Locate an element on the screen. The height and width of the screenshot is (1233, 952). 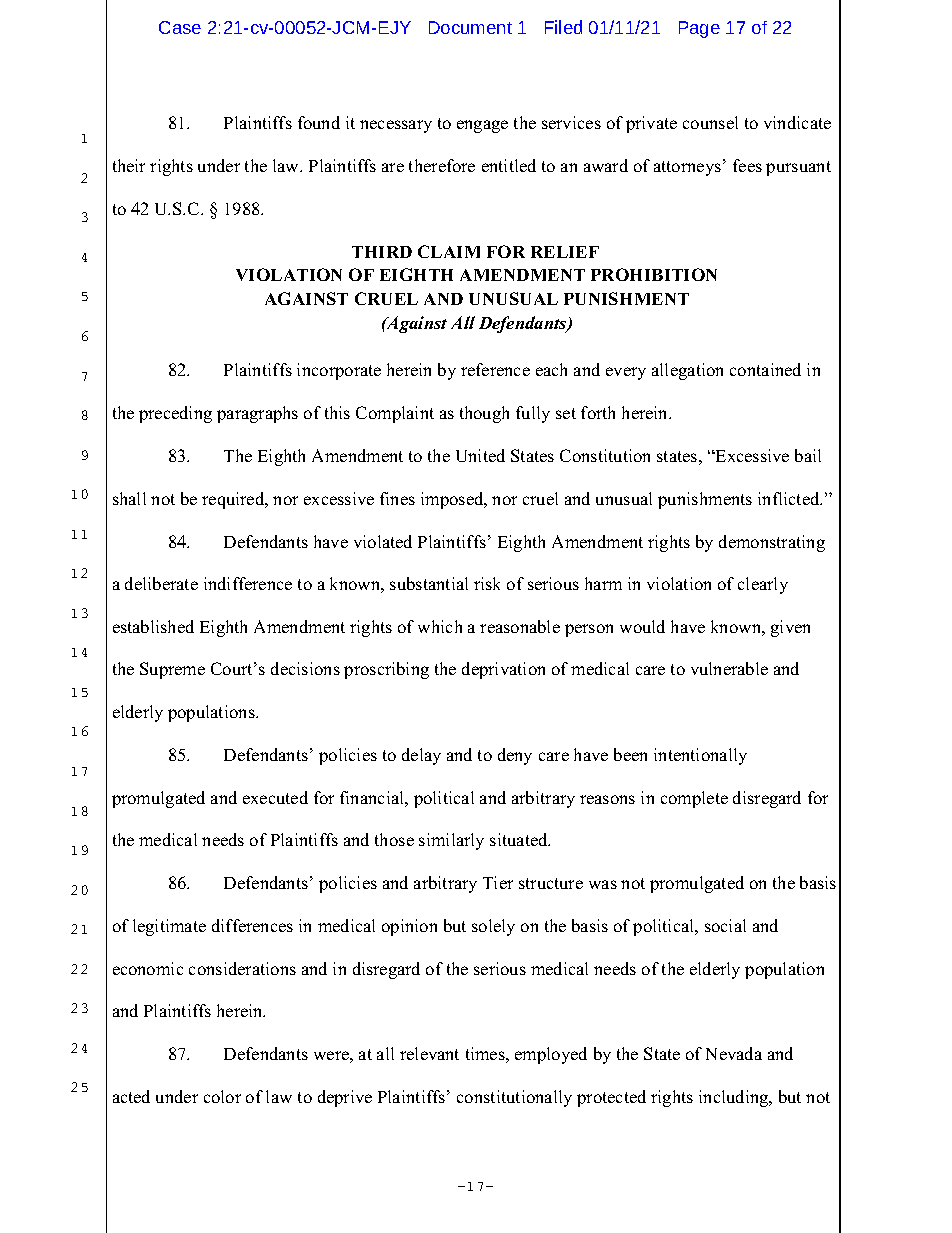
Case is located at coordinates (180, 27).
